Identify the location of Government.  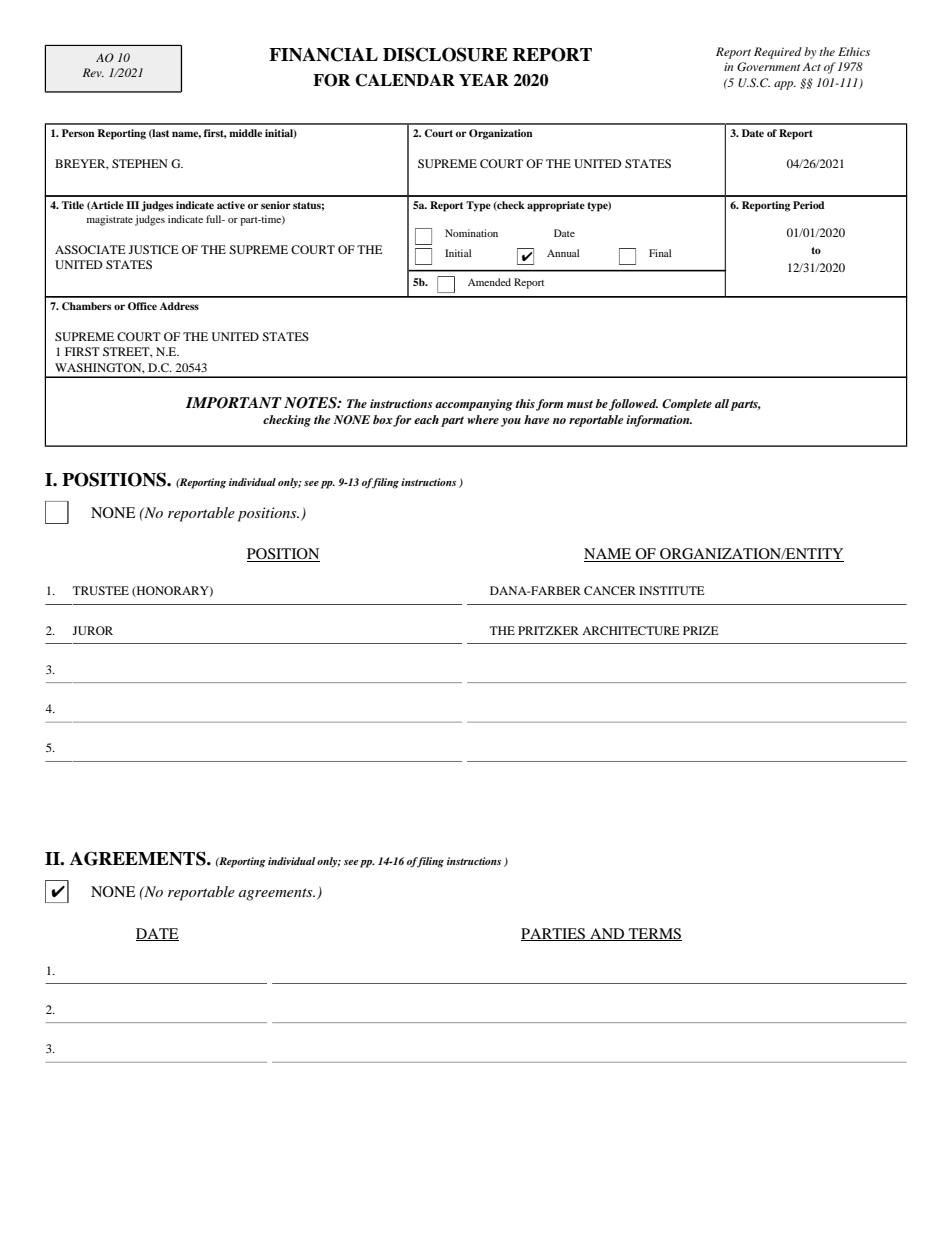
(768, 67).
